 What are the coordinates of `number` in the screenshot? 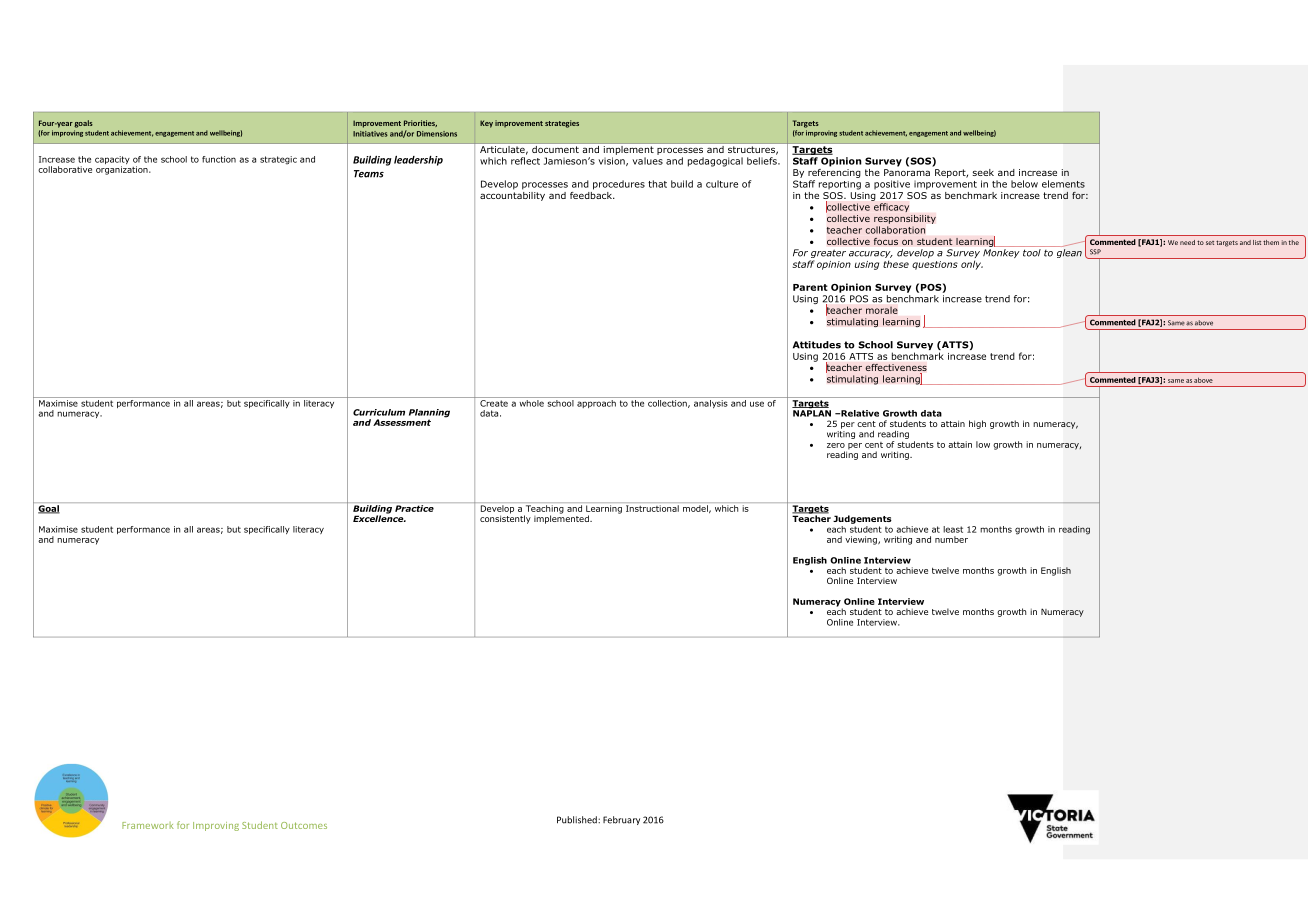 It's located at (951, 539).
